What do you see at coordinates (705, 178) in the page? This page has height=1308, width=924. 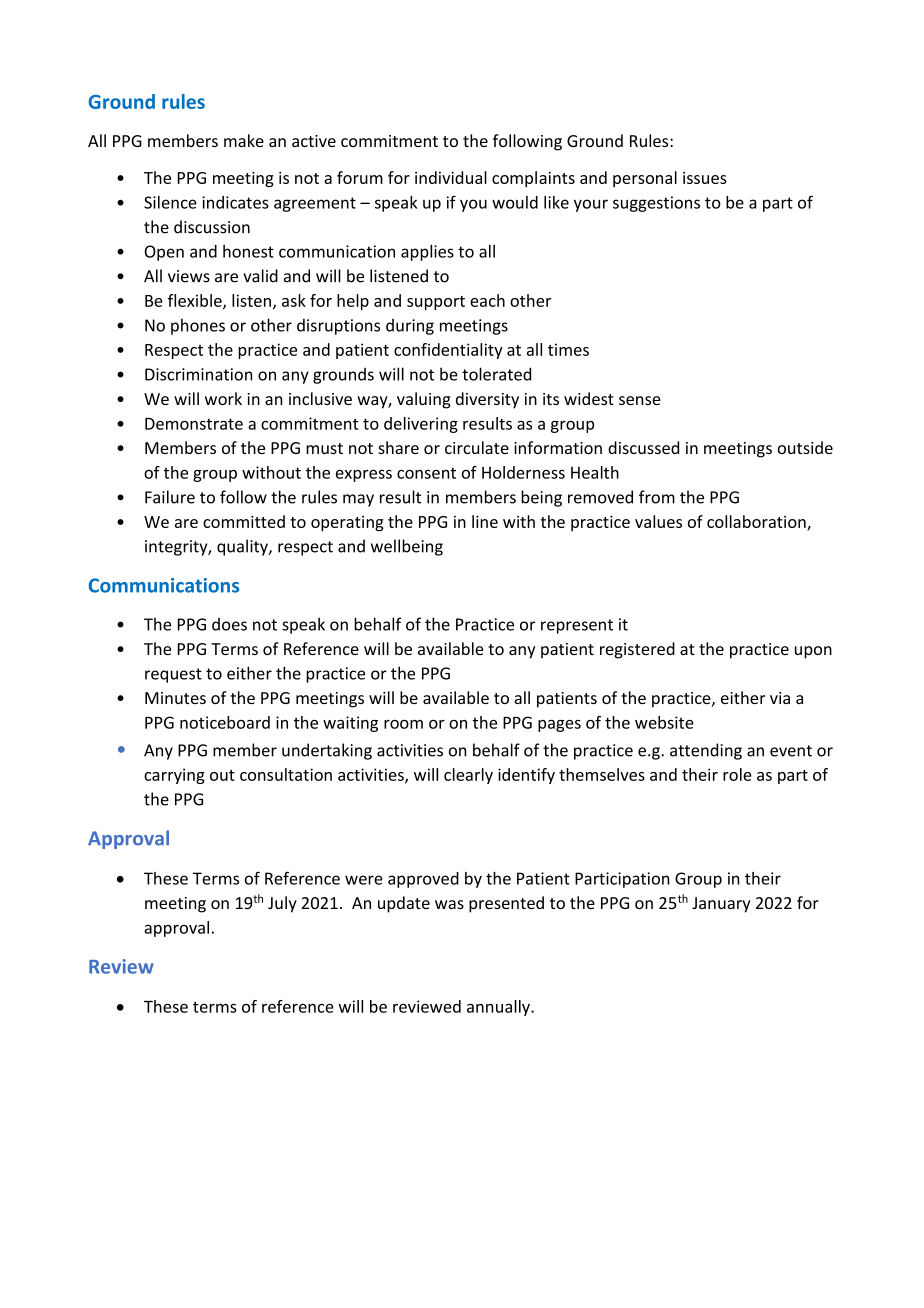 I see `issues` at bounding box center [705, 178].
